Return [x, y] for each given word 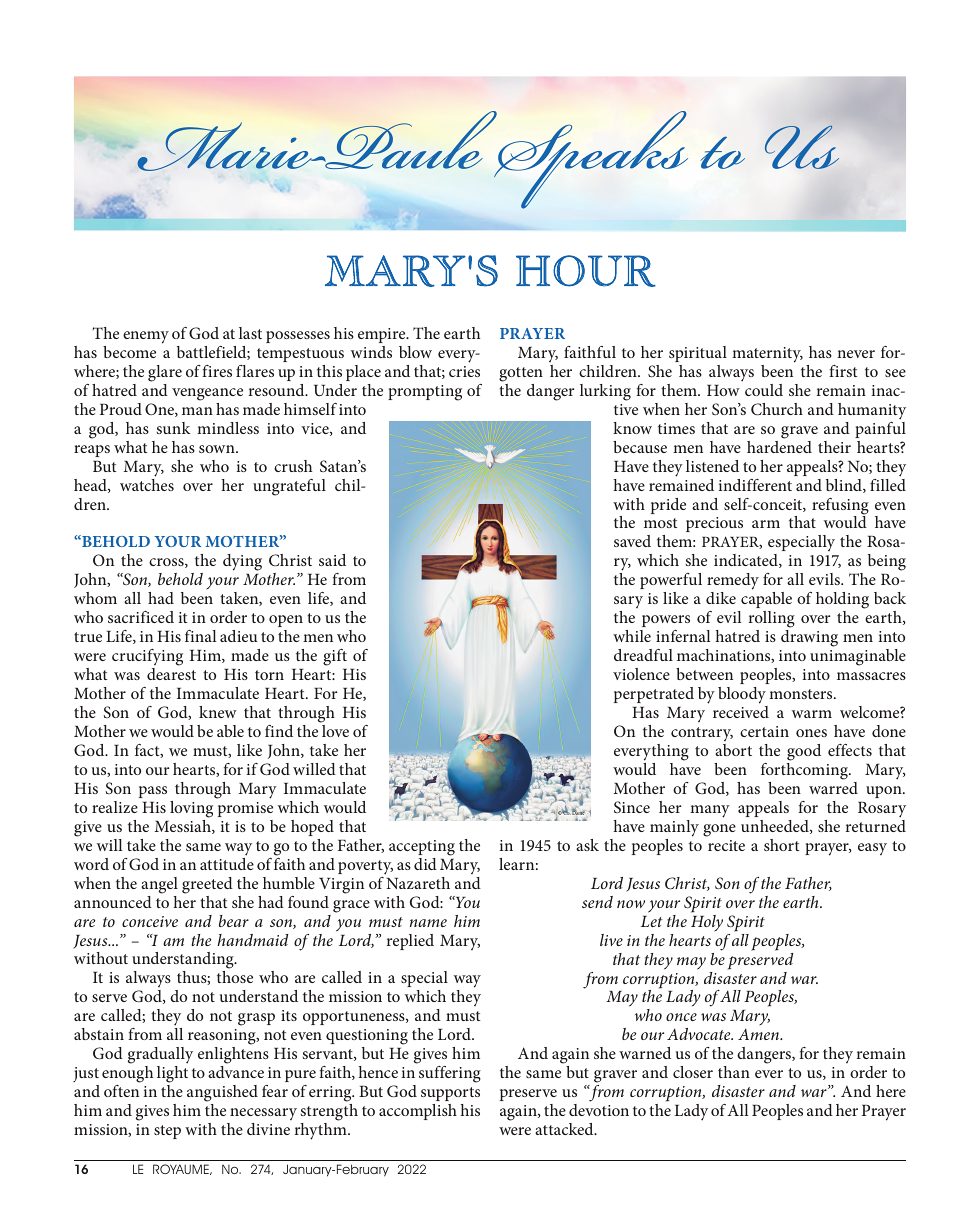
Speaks [590, 160]
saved [632, 541]
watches [147, 483]
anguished [222, 1095]
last [250, 333]
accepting [422, 848]
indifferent [755, 485]
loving [191, 809]
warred [833, 788]
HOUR [586, 271]
